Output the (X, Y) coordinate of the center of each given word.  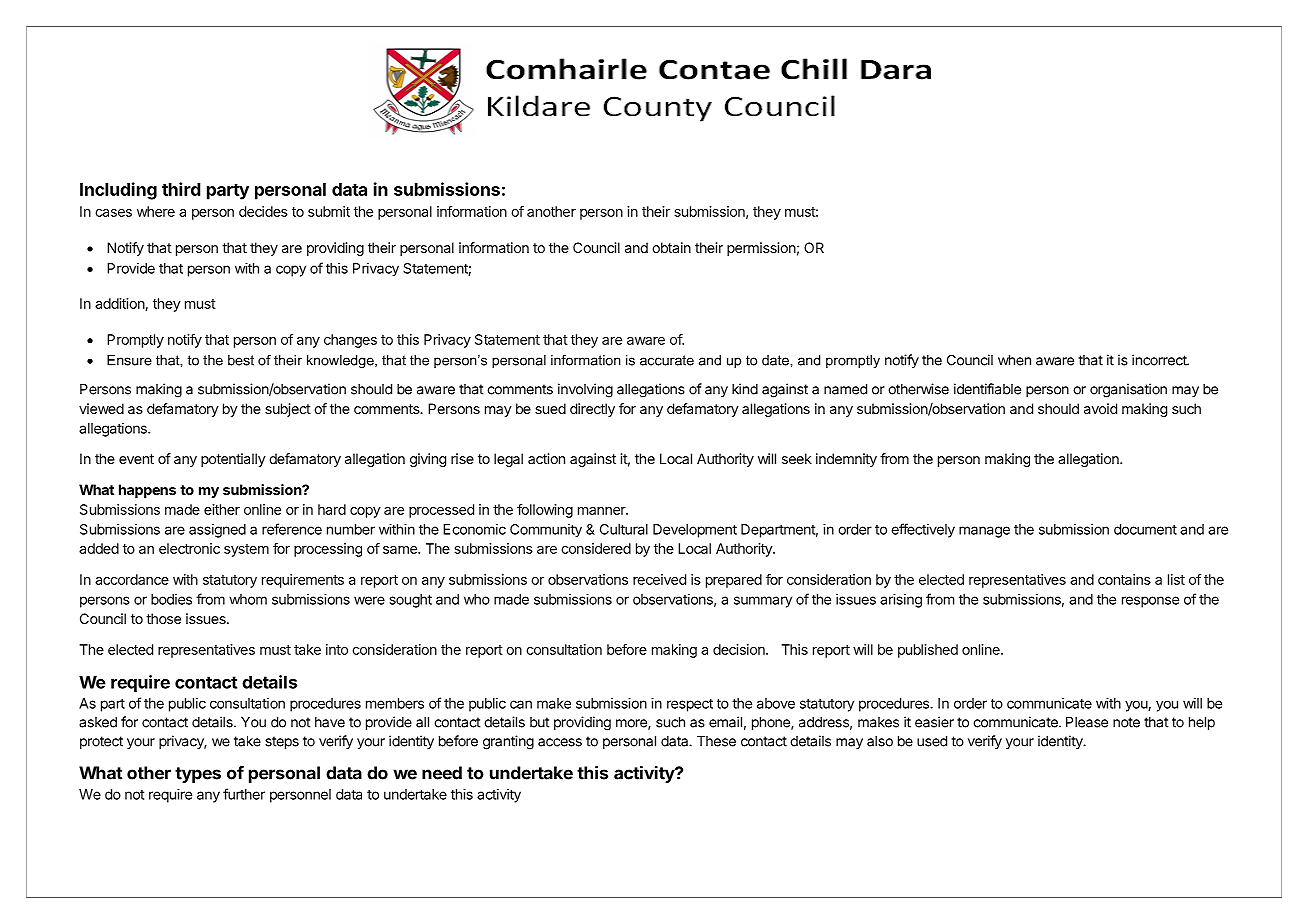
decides (263, 211)
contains (1124, 579)
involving (585, 390)
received (659, 579)
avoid (1100, 408)
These (716, 741)
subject (288, 410)
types (198, 775)
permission (761, 249)
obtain (671, 247)
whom (248, 599)
